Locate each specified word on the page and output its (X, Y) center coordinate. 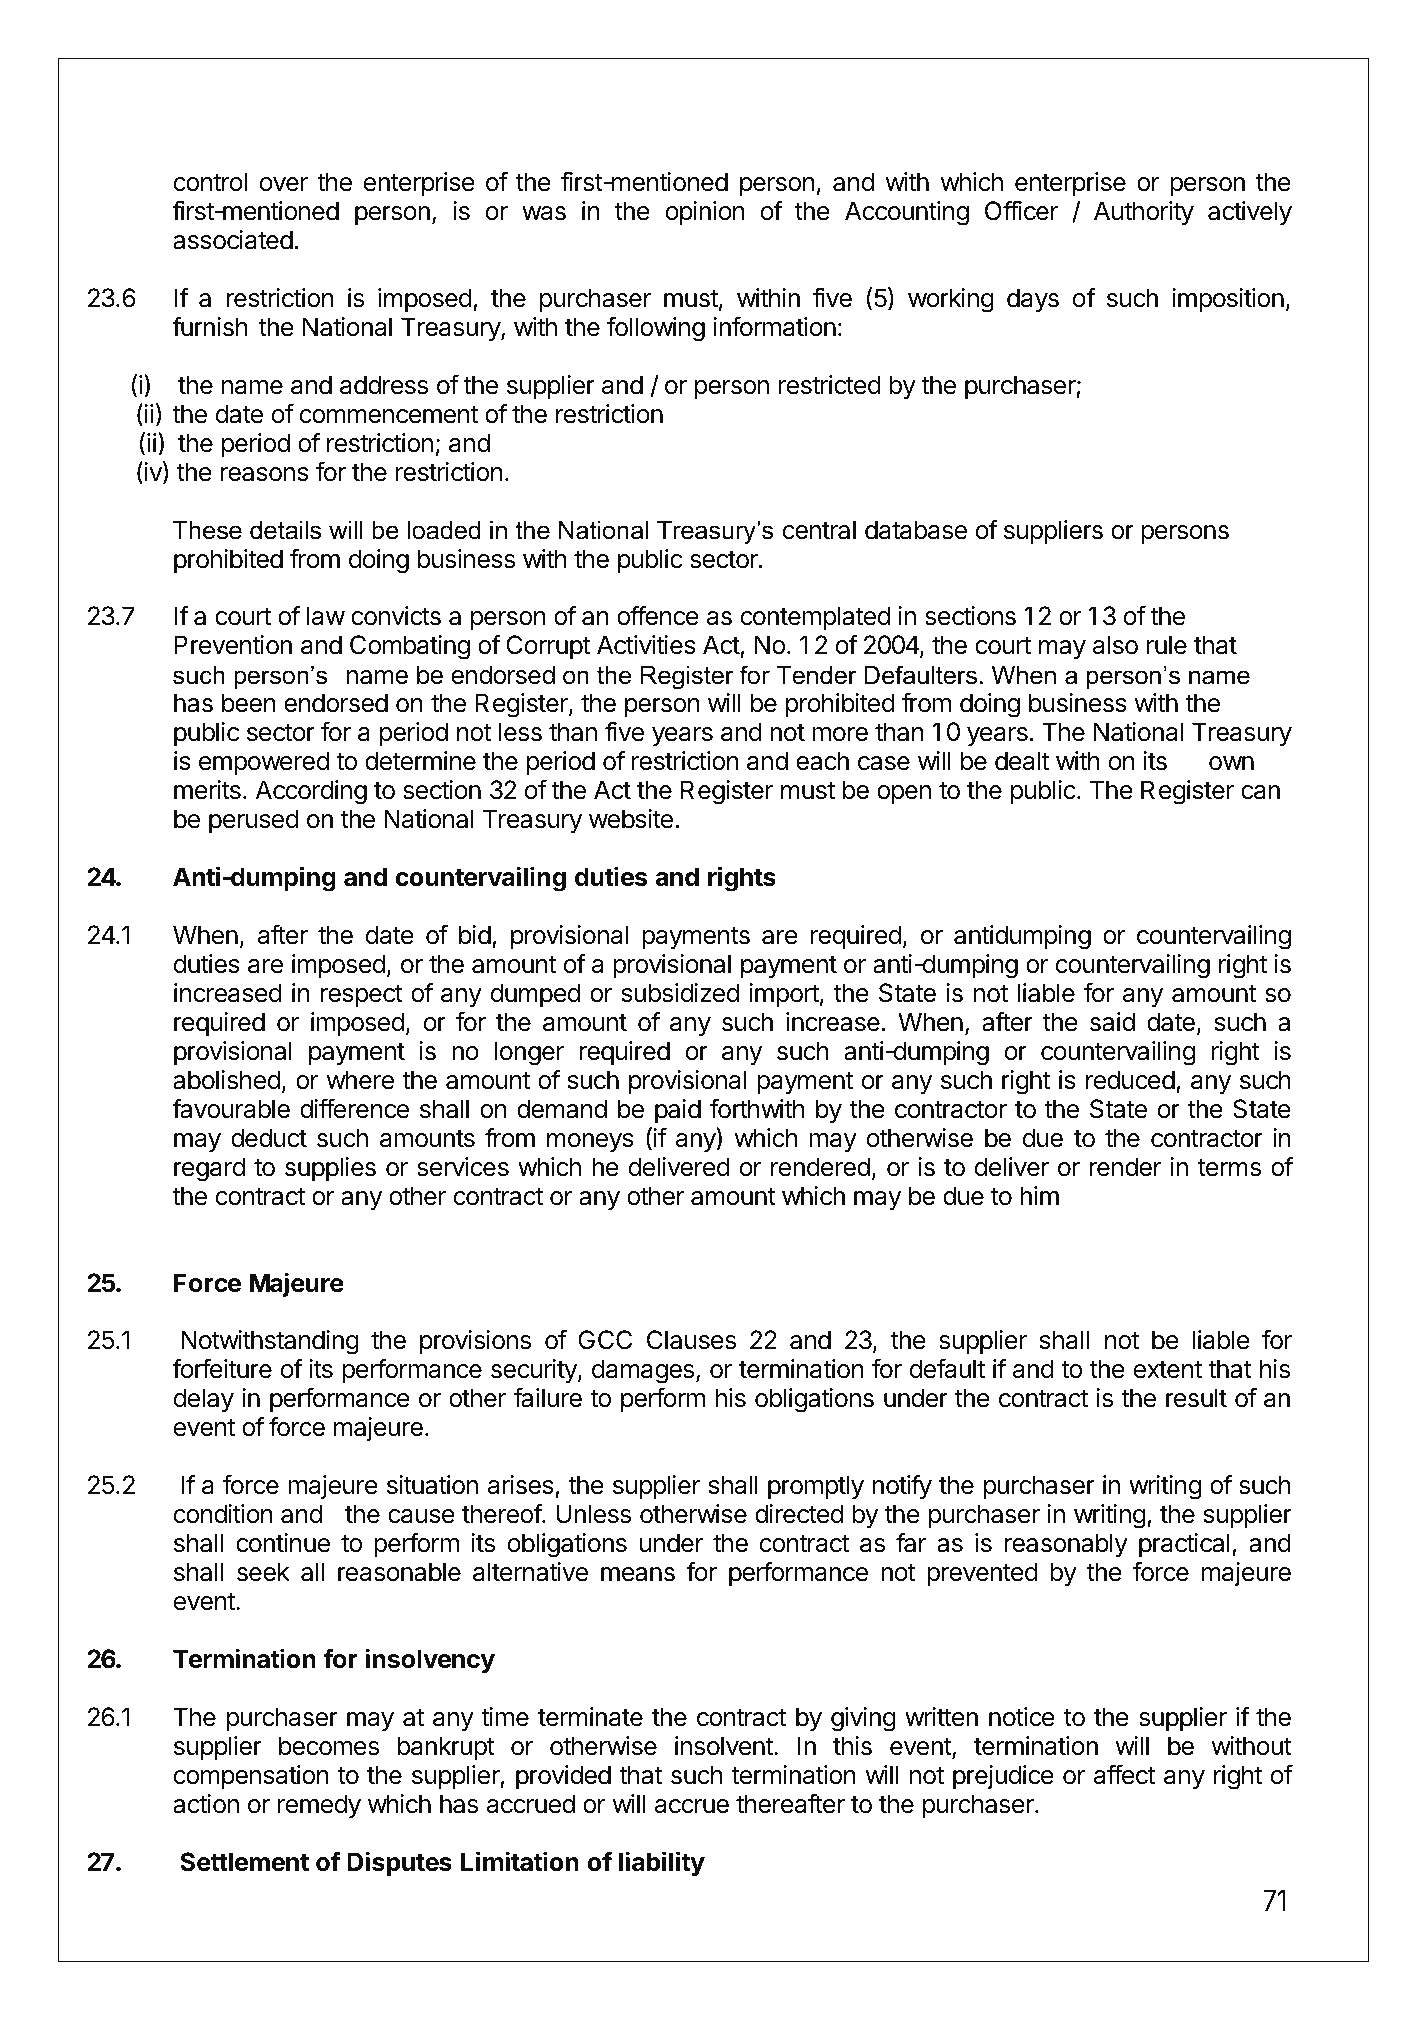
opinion (705, 213)
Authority (1144, 213)
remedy (319, 1806)
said (1112, 1022)
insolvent (725, 1746)
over (284, 184)
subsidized (680, 993)
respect (361, 996)
